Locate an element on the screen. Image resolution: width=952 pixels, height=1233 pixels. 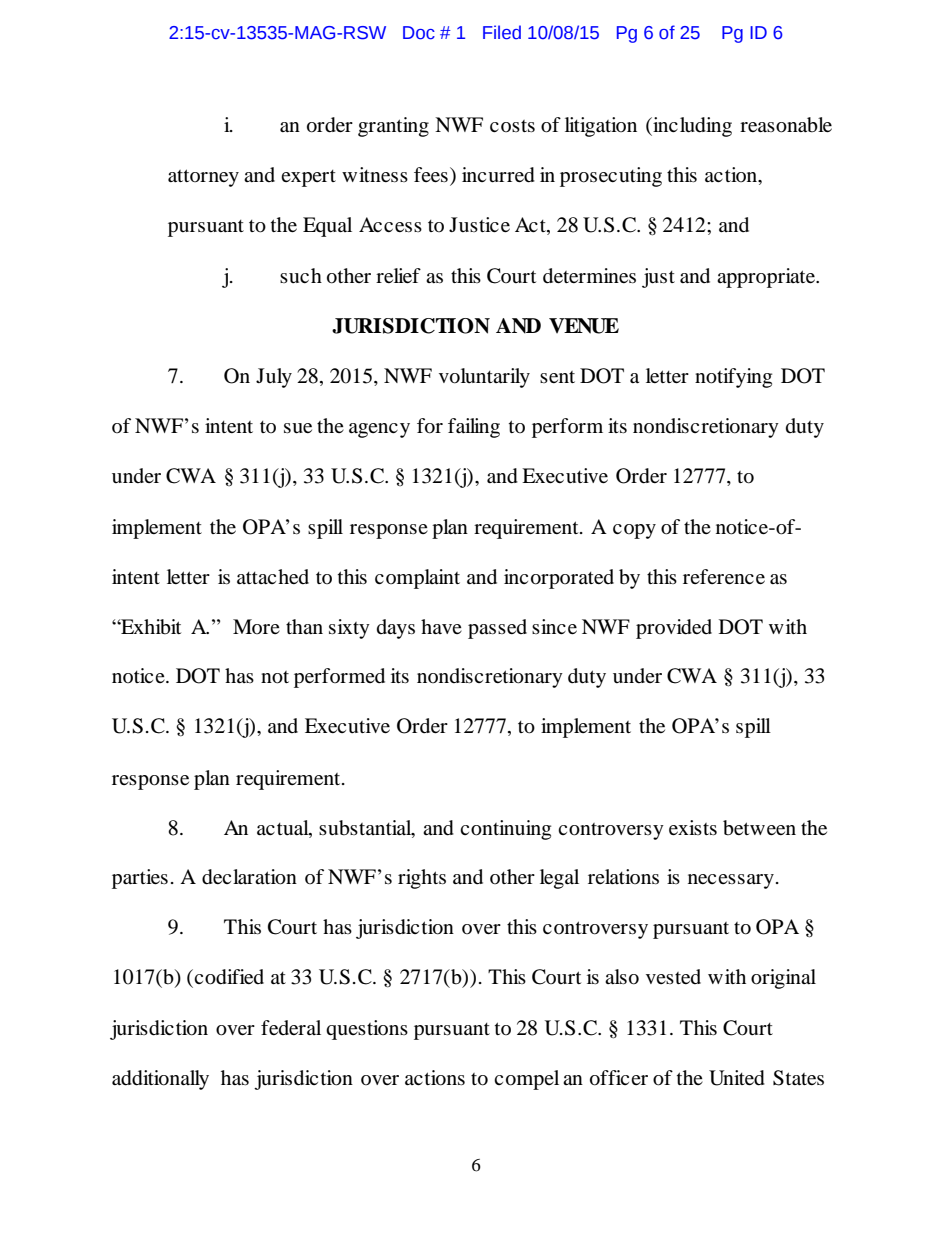
Filed is located at coordinates (502, 32).
